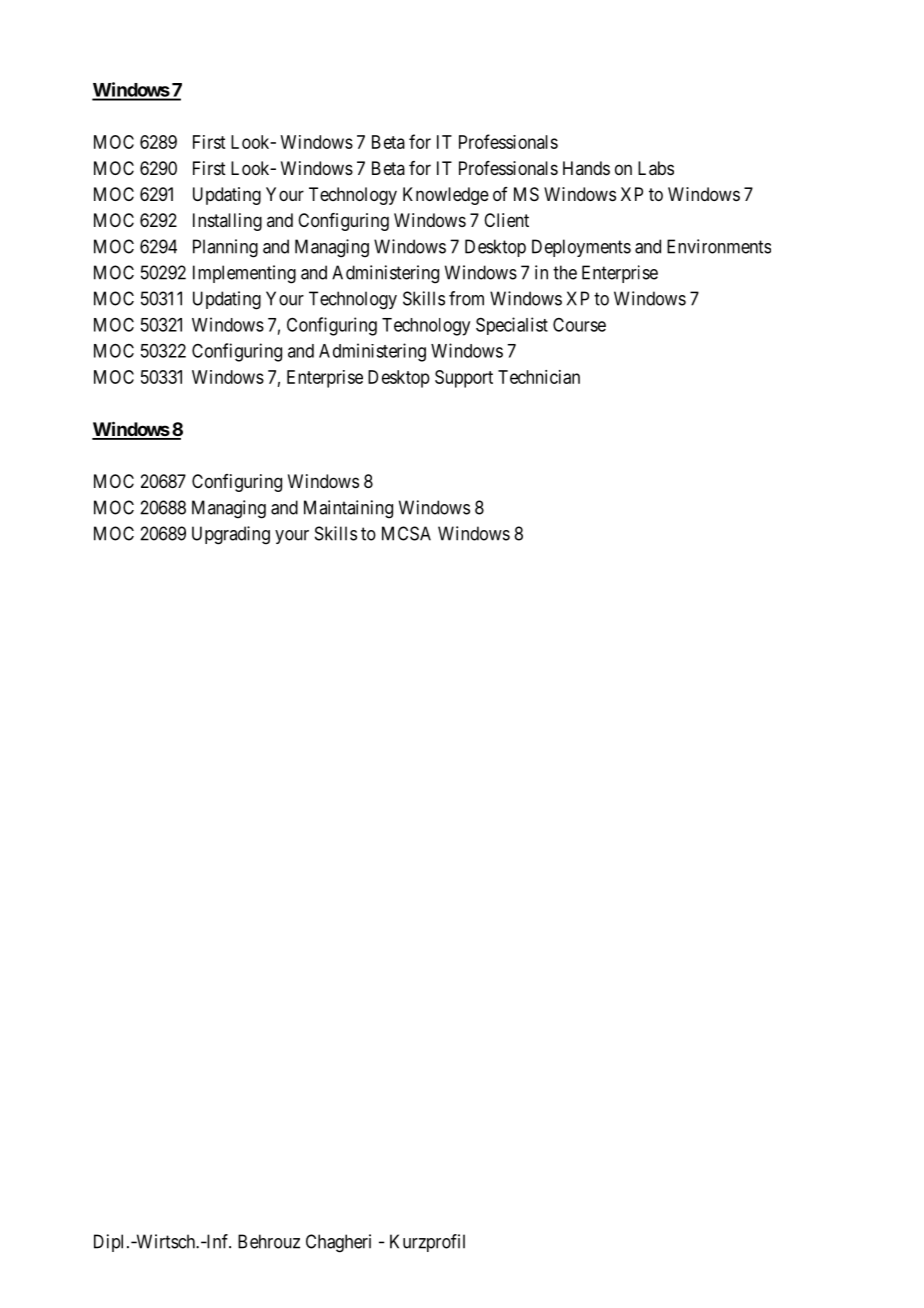 This screenshot has width=924, height=1308. Describe the element at coordinates (406, 533) in the screenshot. I see `MCSA` at that location.
